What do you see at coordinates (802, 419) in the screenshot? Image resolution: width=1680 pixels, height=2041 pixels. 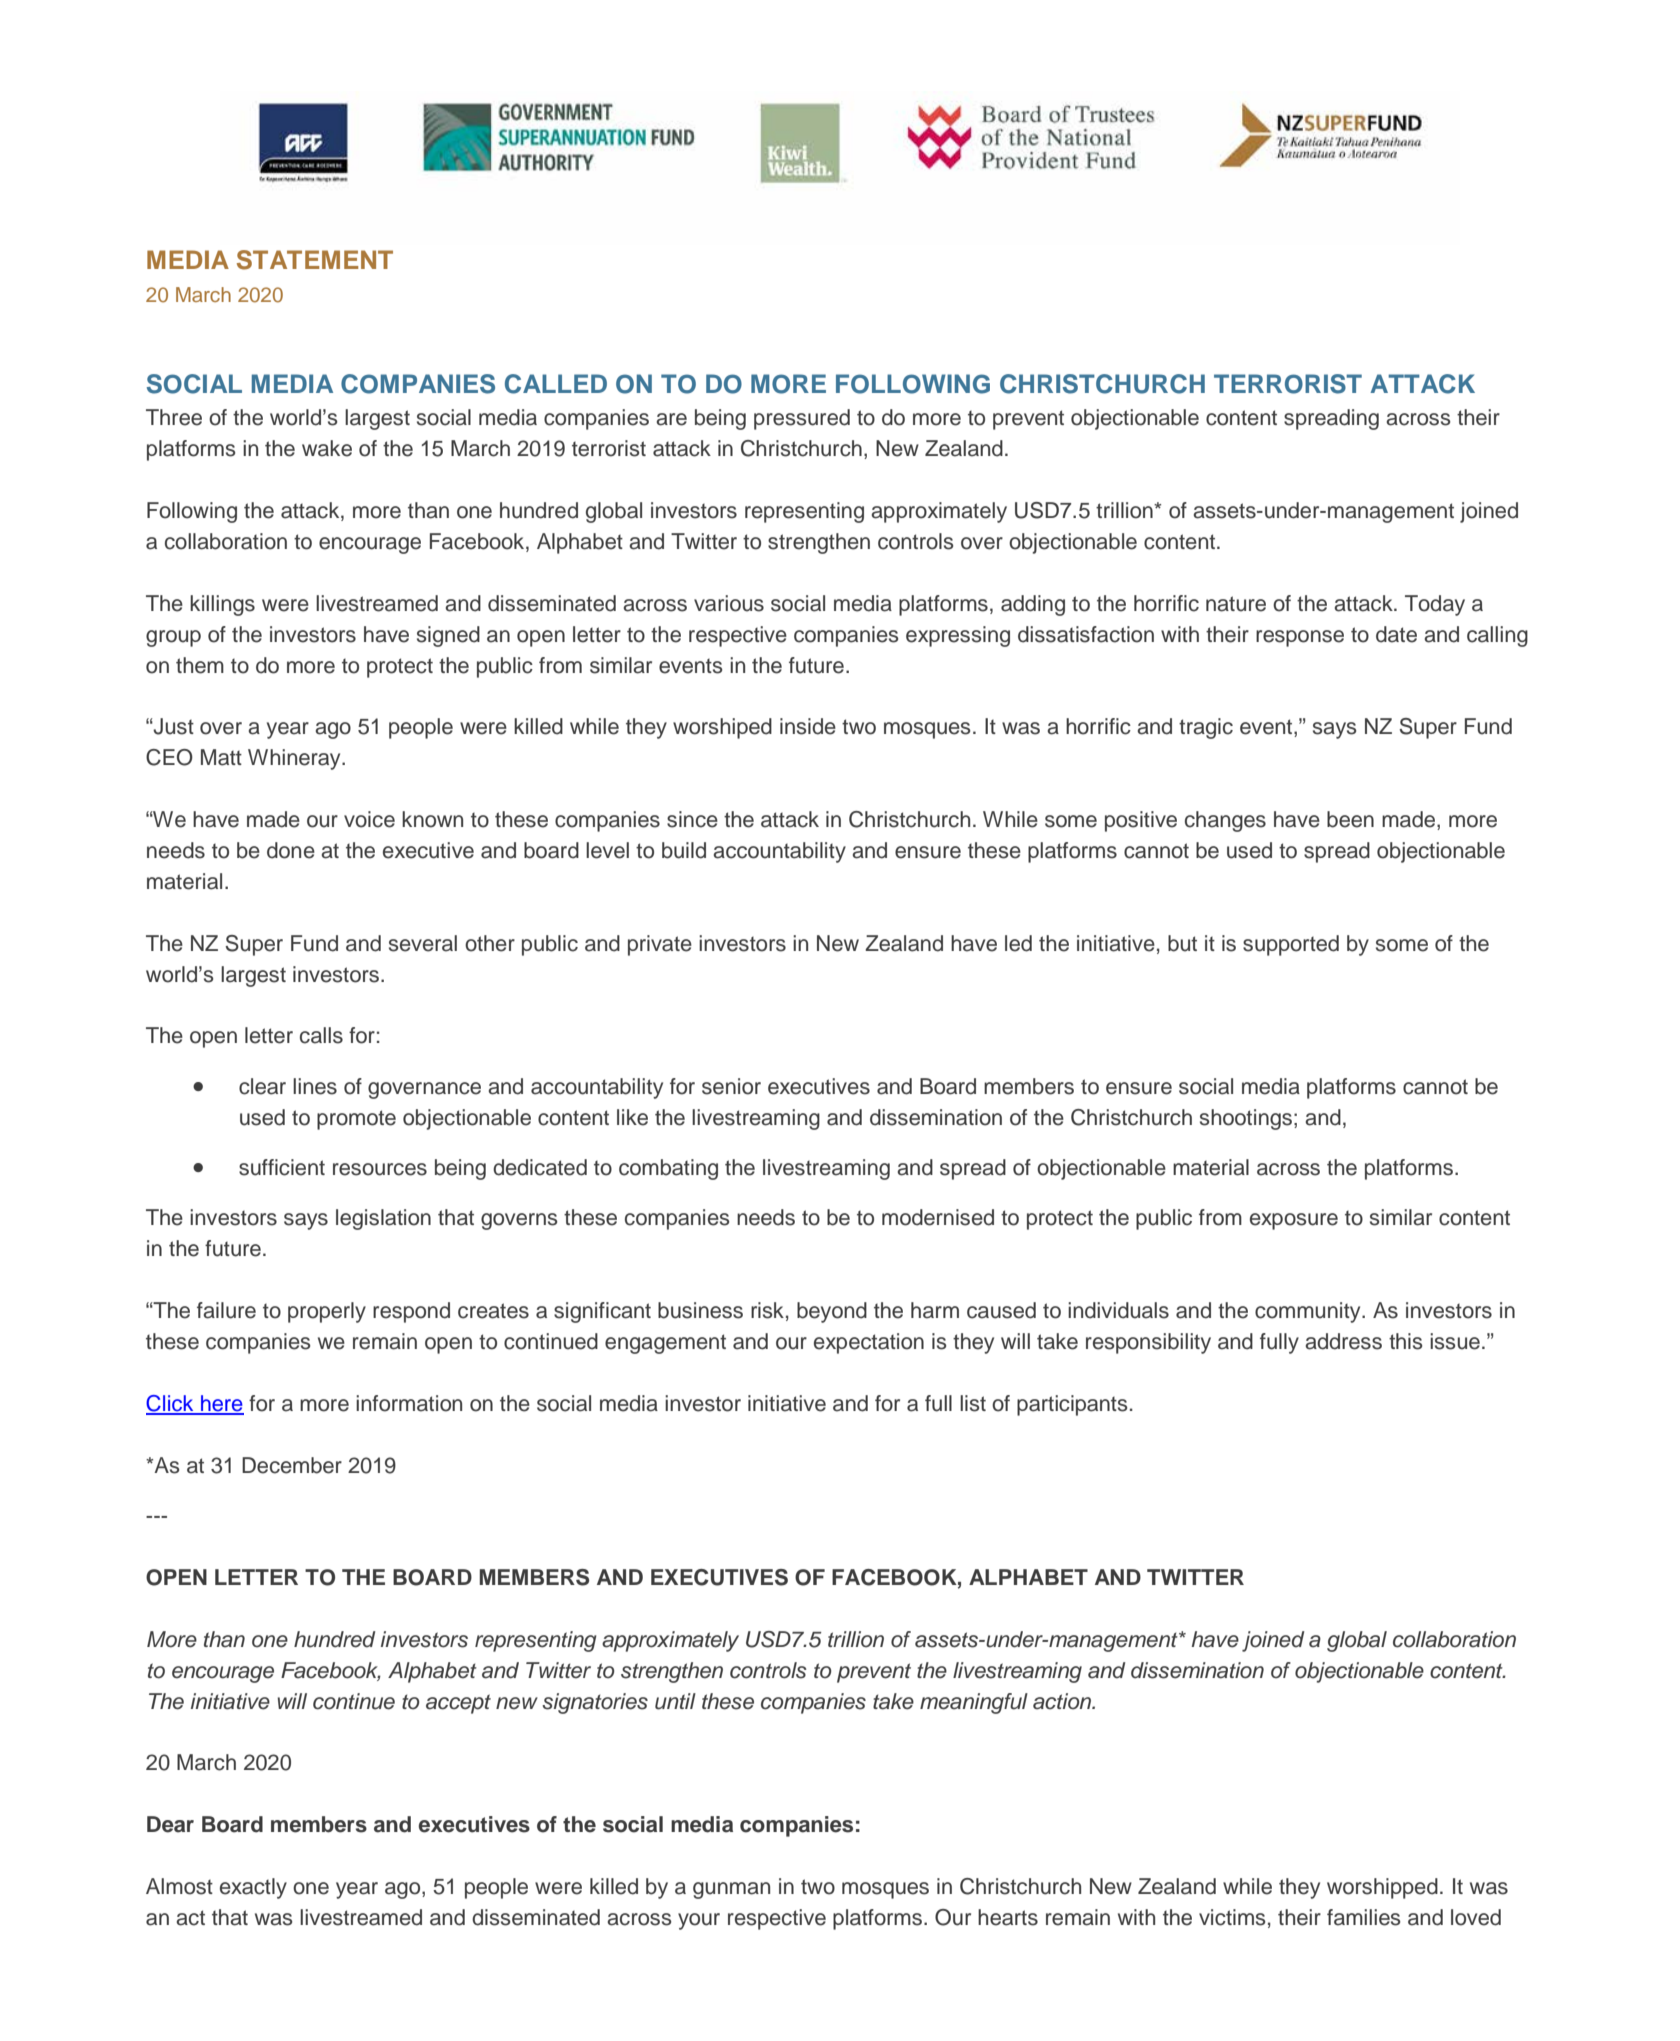 I see `pressured` at bounding box center [802, 419].
